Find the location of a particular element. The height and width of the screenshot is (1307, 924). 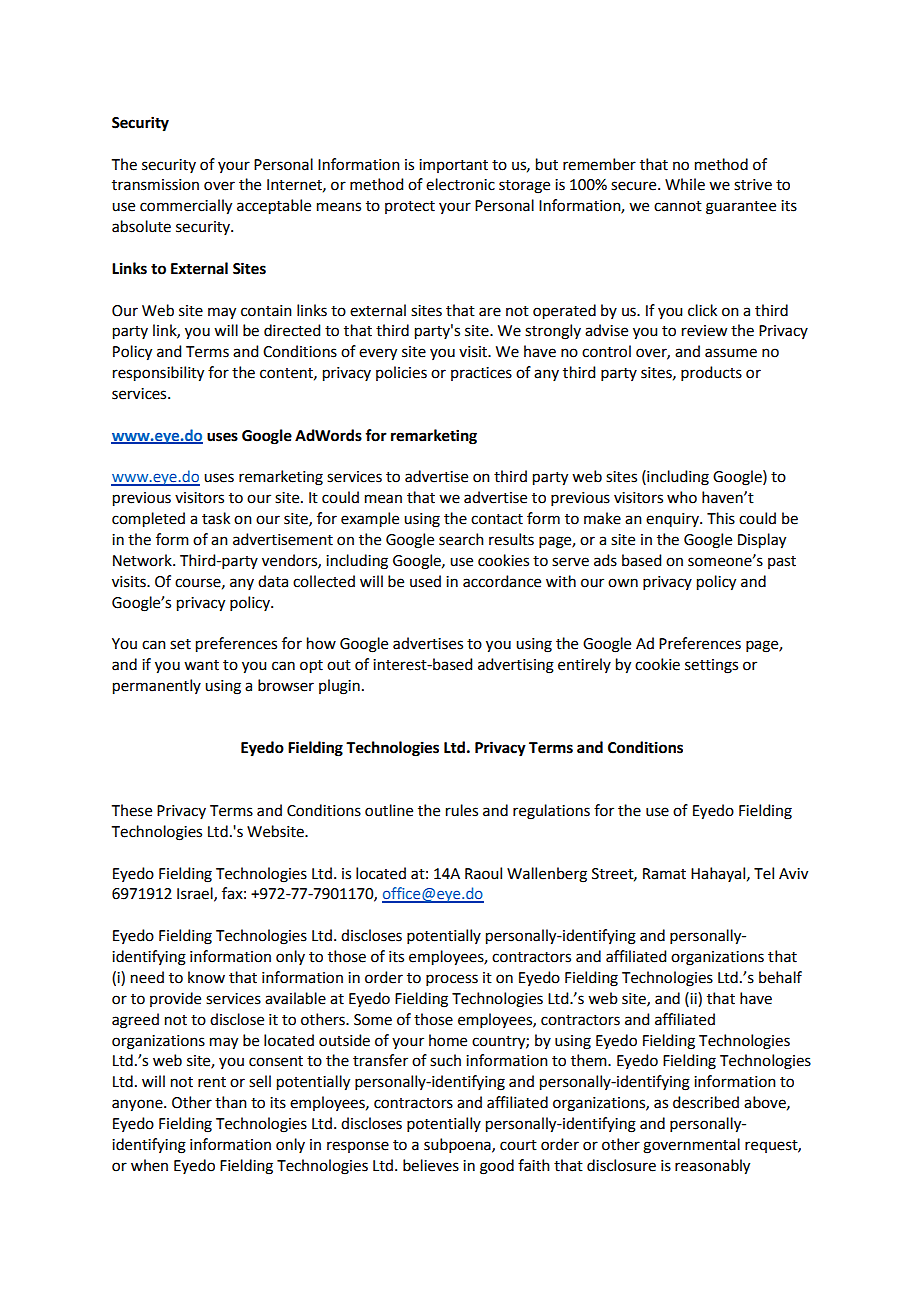

than is located at coordinates (231, 1102).
